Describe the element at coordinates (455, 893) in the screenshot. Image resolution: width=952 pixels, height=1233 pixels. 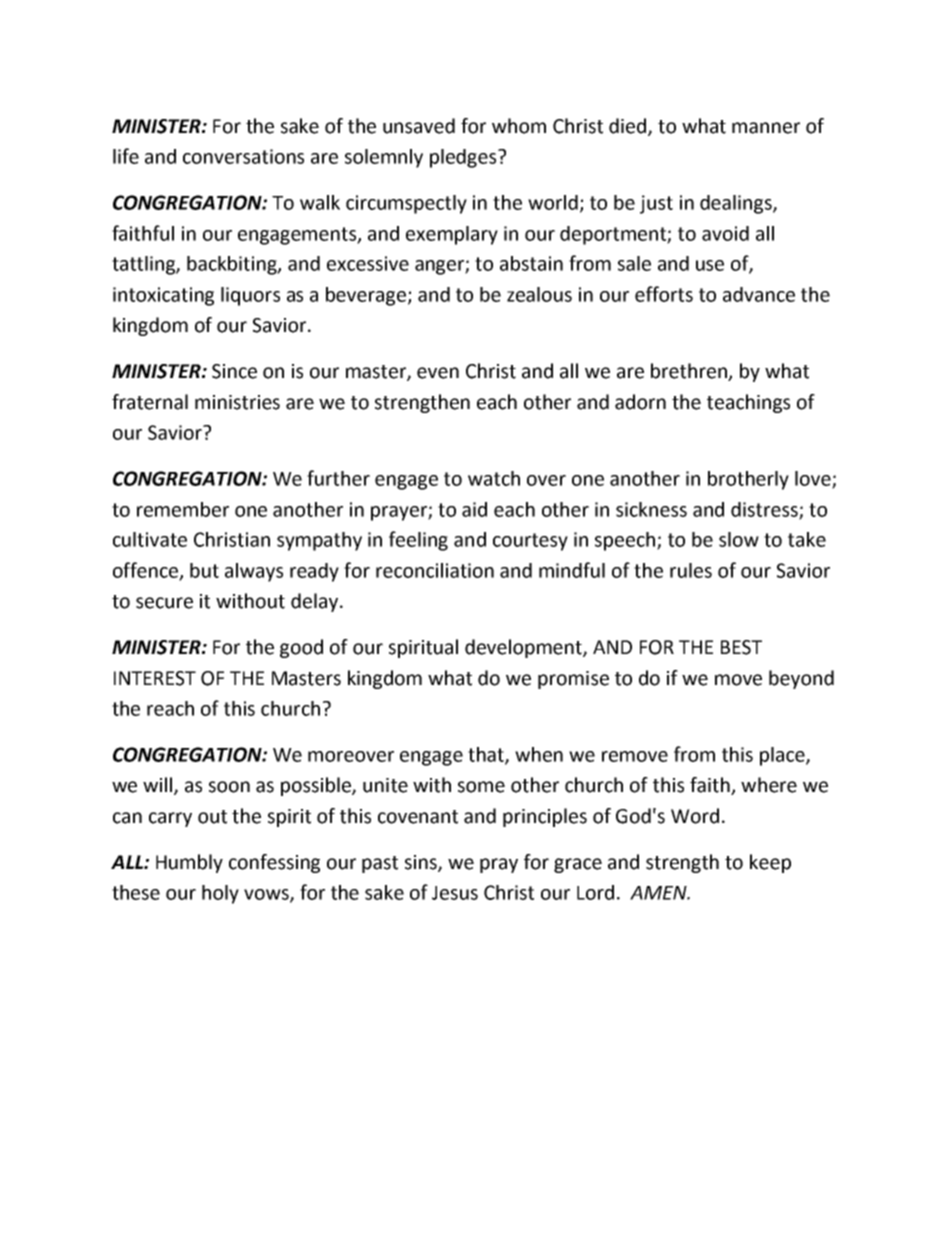
I see `Jesus` at that location.
